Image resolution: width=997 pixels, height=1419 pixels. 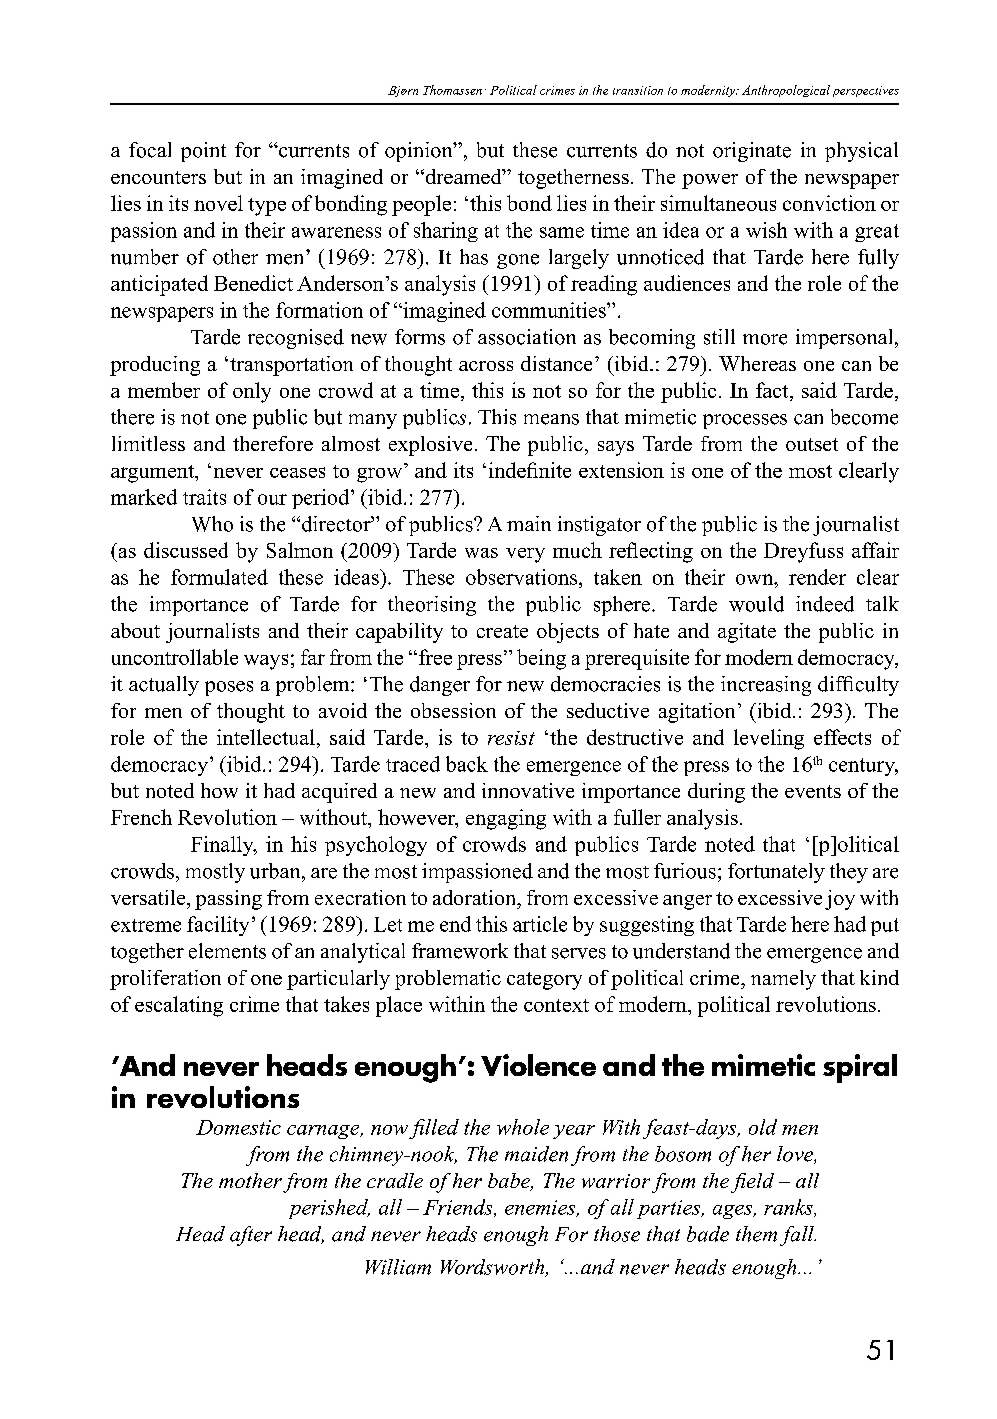 What do you see at coordinates (229, 688) in the document?
I see `poses` at bounding box center [229, 688].
